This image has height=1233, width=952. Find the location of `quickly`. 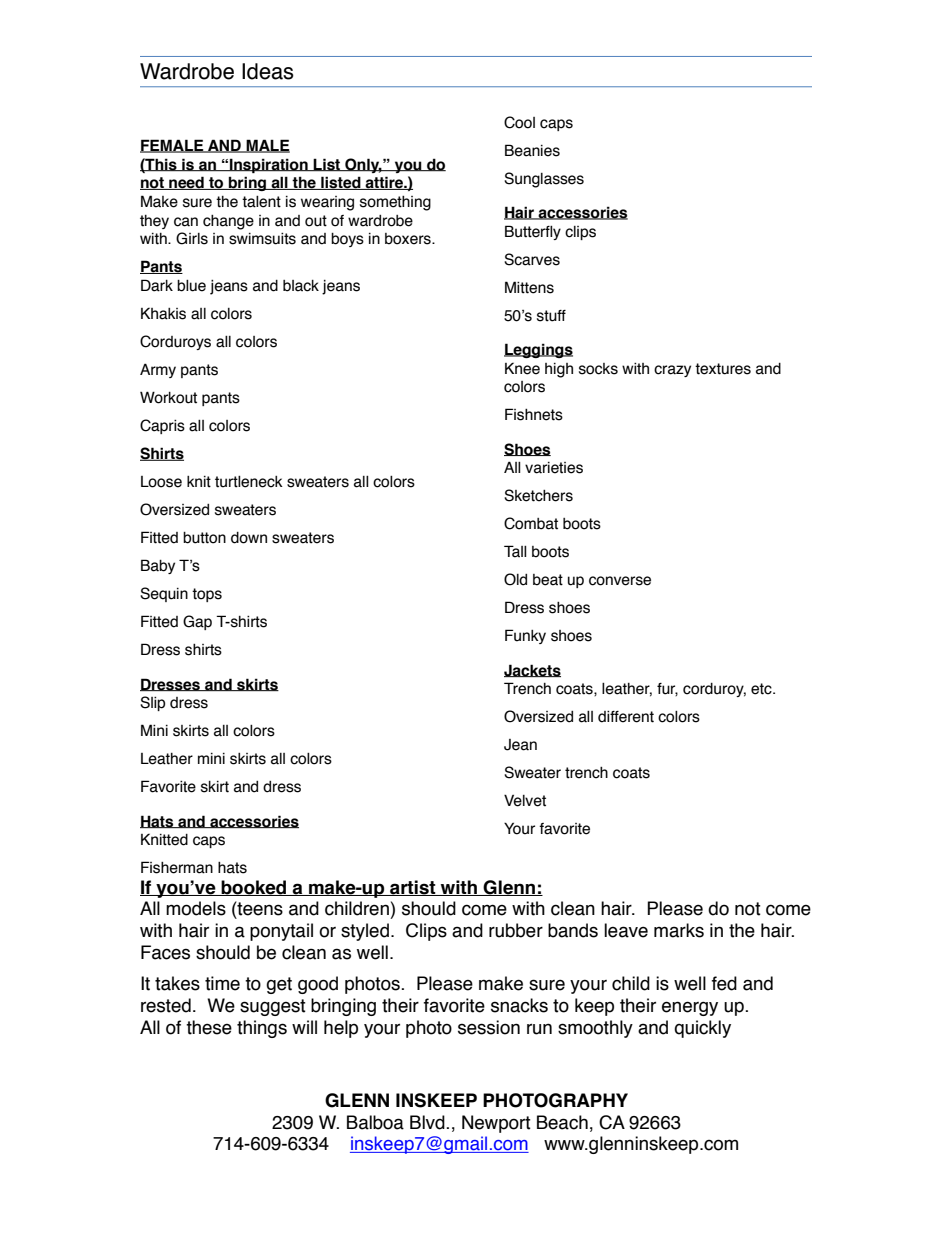

quickly is located at coordinates (702, 1029).
